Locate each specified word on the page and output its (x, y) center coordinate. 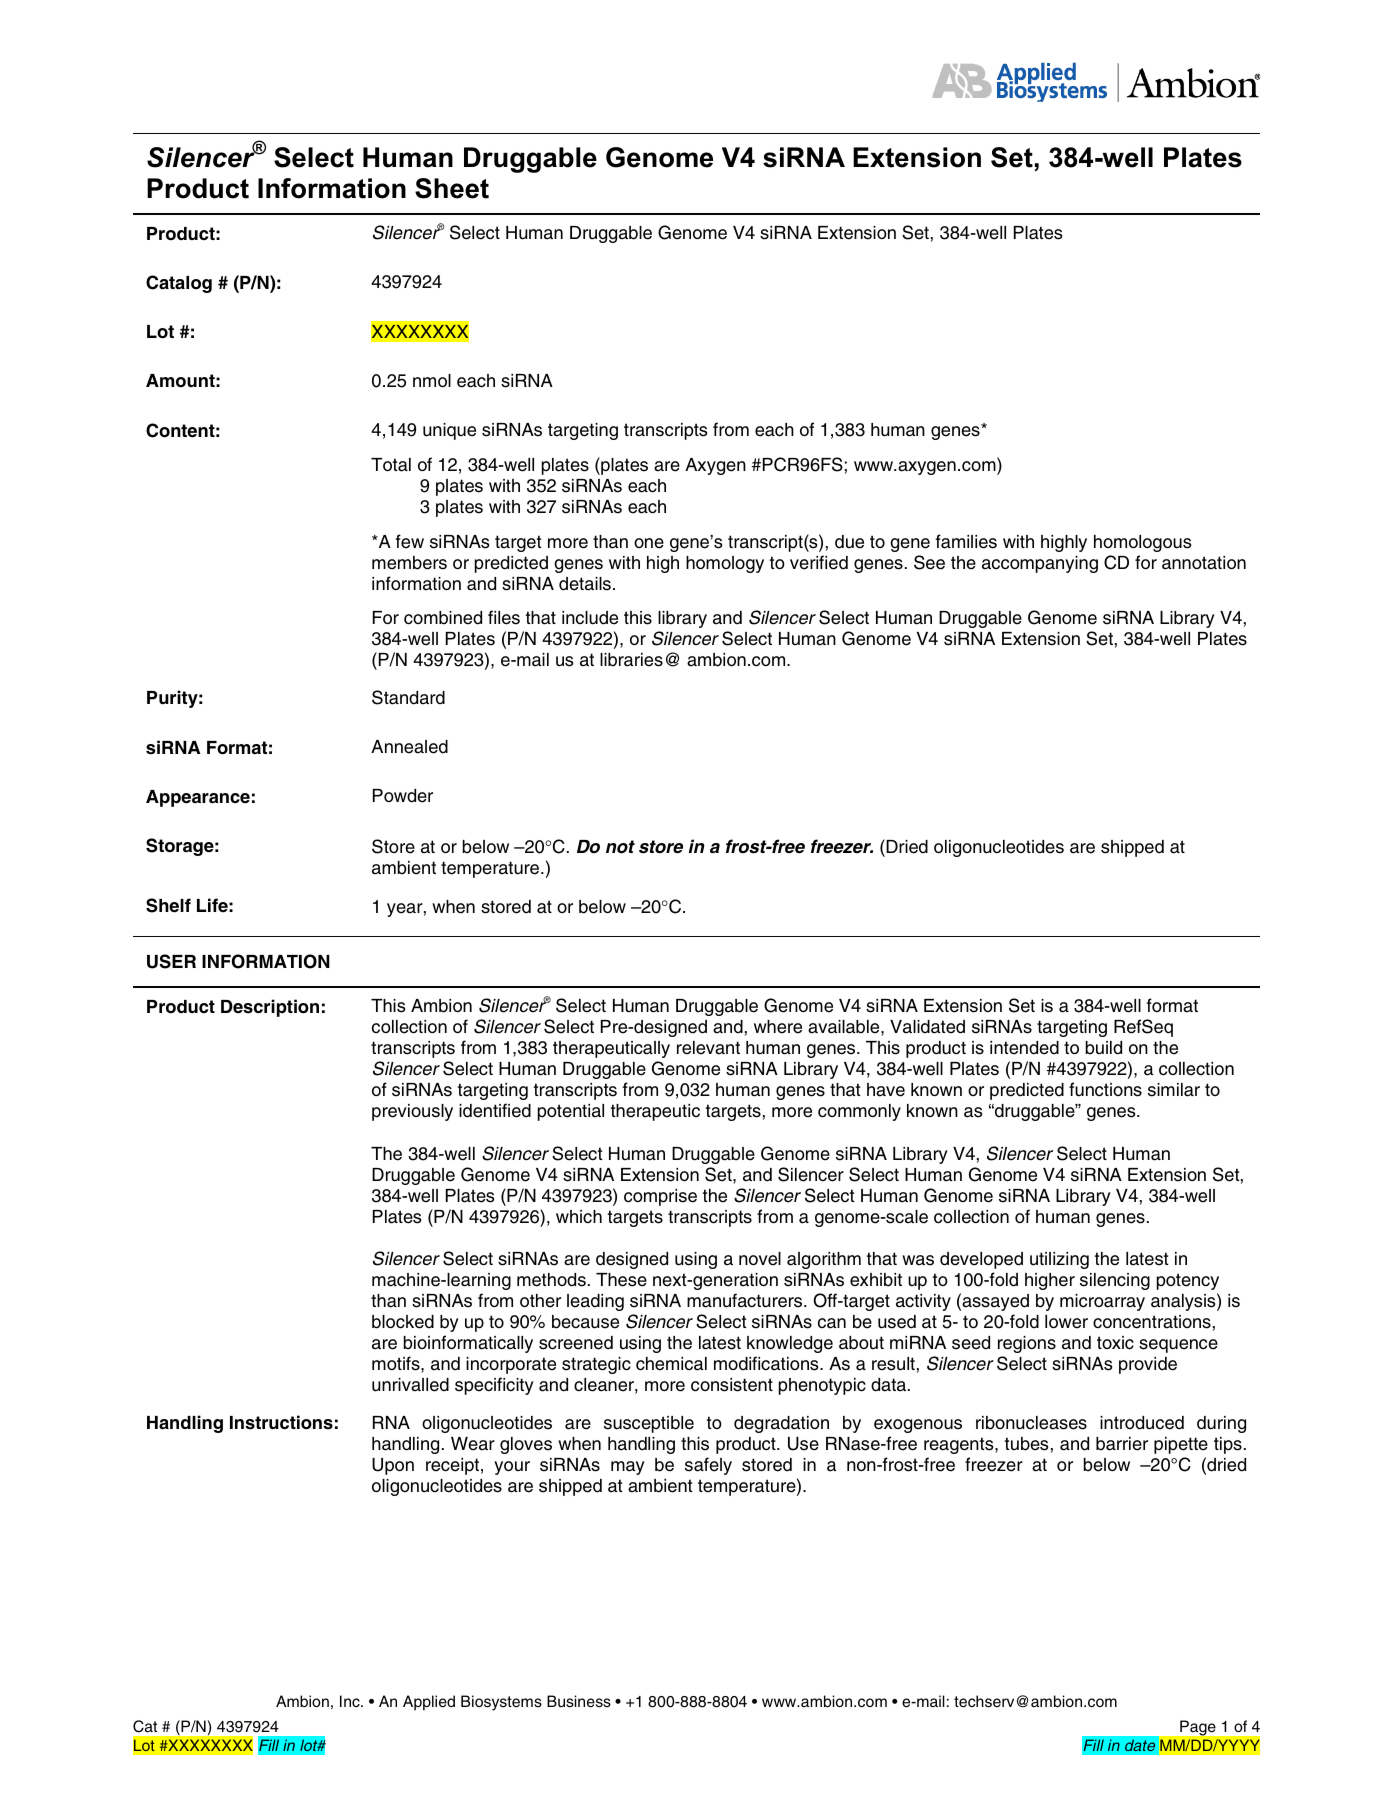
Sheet (452, 188)
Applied (429, 1703)
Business (579, 1701)
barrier (1122, 1444)
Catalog (179, 284)
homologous (1142, 543)
